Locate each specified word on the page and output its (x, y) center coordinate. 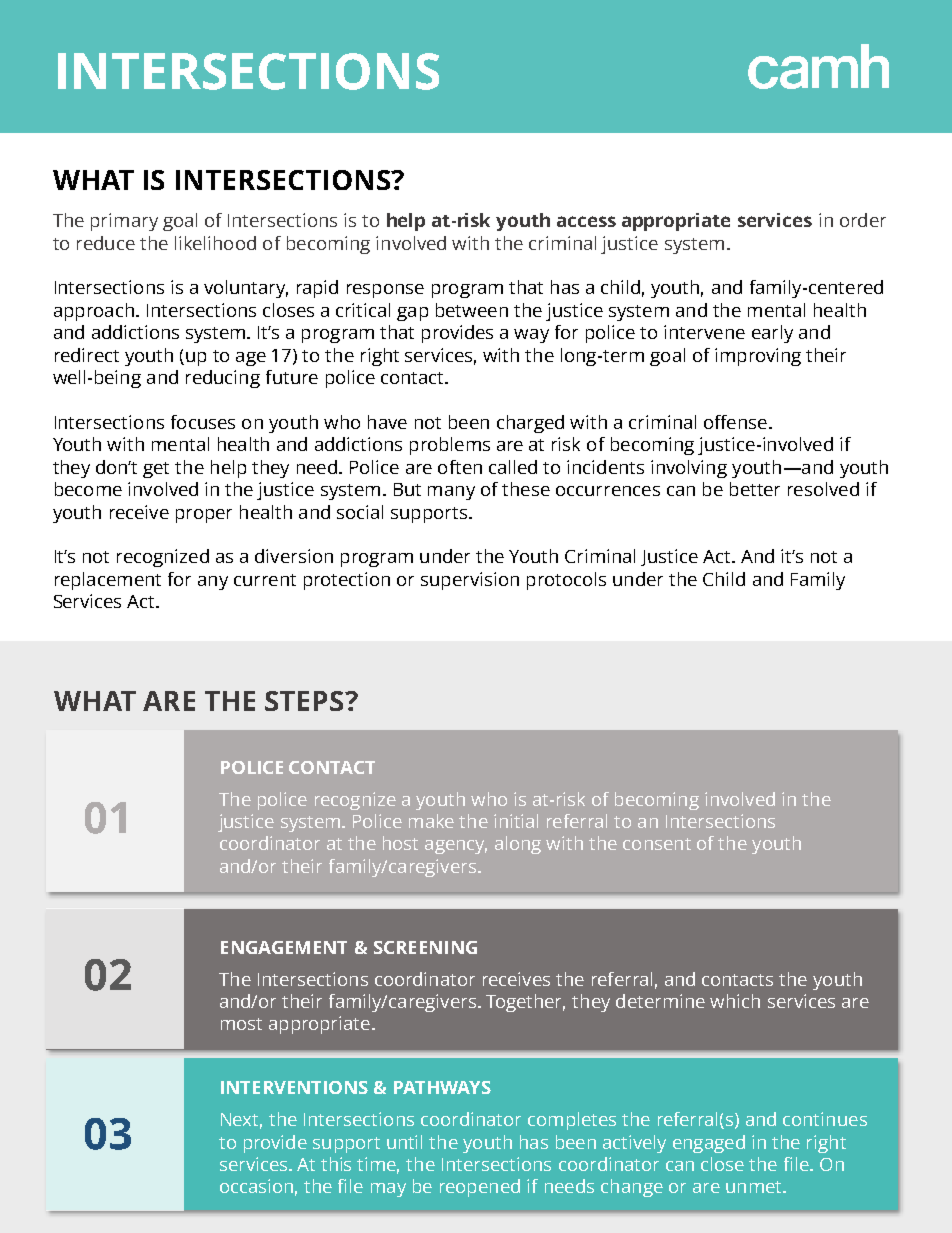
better (755, 489)
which (735, 1001)
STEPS (305, 701)
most (241, 1024)
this (336, 1164)
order (863, 220)
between (472, 310)
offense (735, 422)
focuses (203, 422)
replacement (108, 581)
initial (516, 821)
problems (450, 446)
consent (657, 844)
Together (525, 1003)
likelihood (215, 243)
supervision (470, 581)
